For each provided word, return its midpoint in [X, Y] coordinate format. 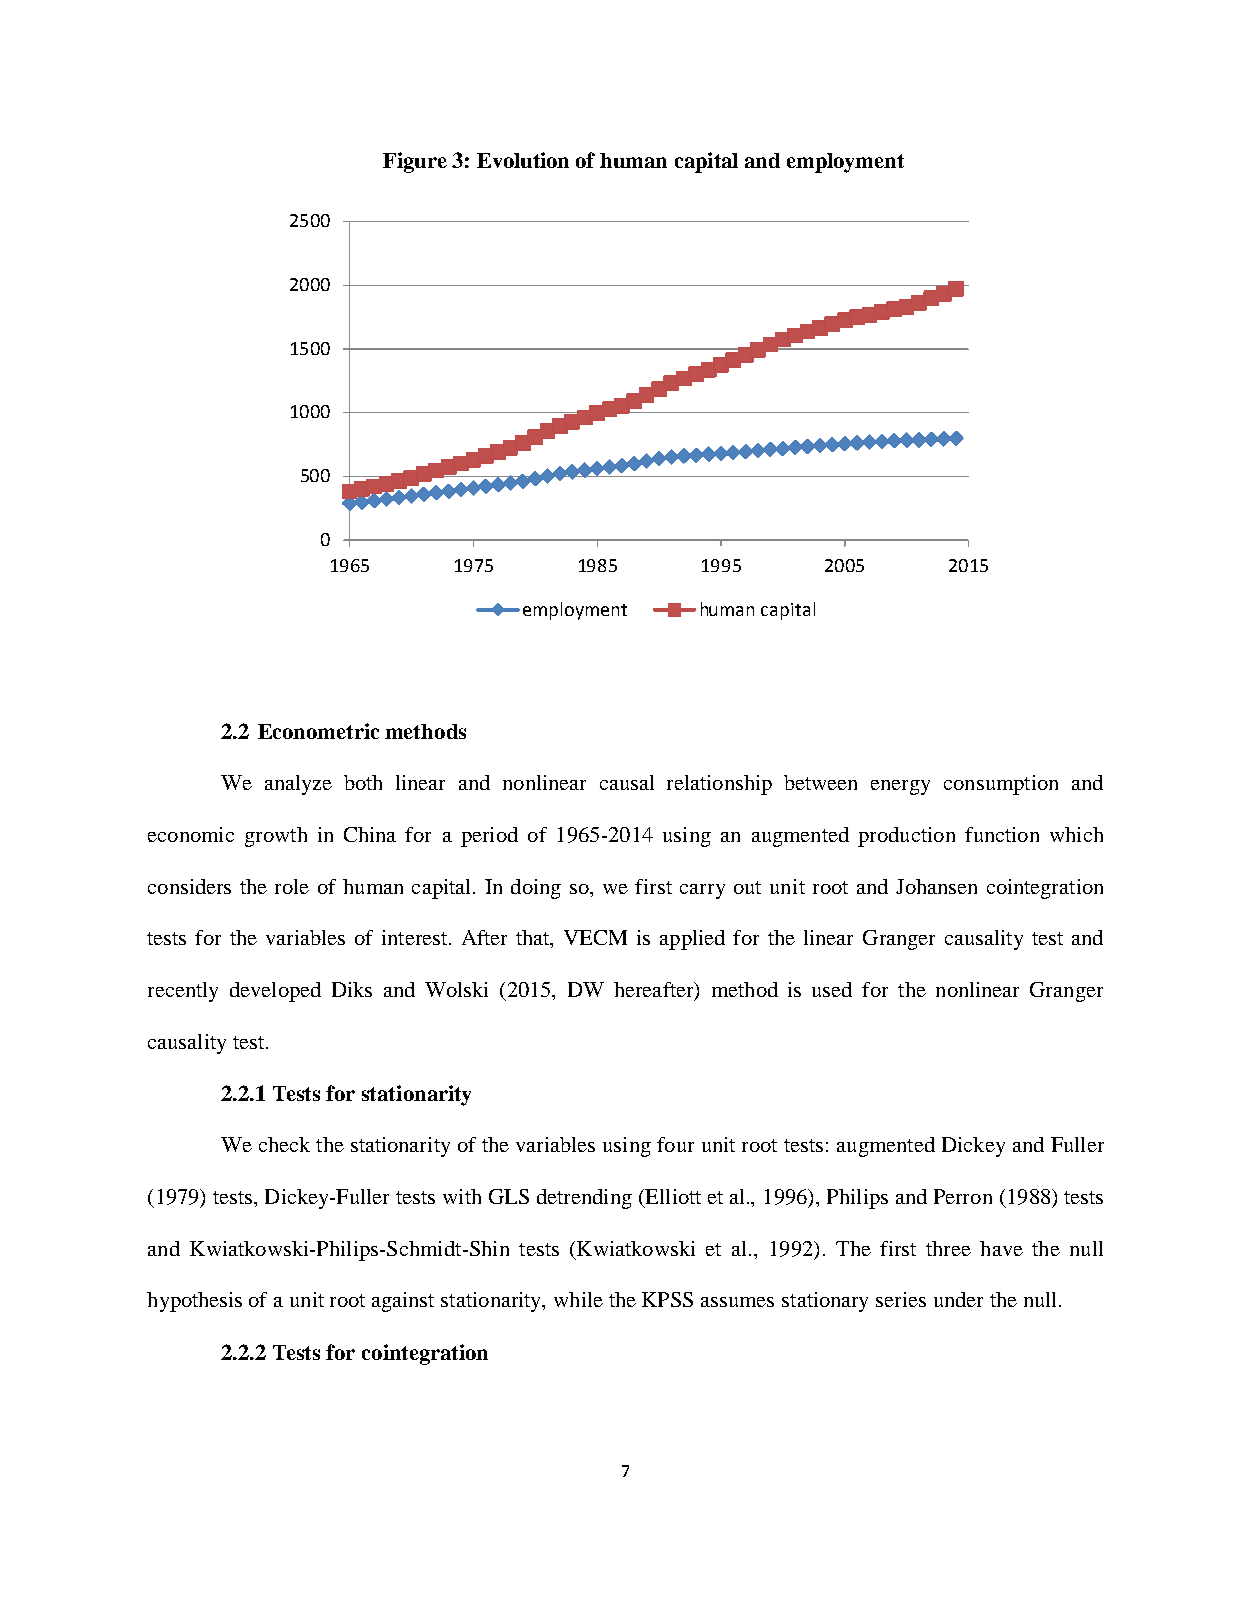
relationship [719, 785]
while [578, 1299]
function [1002, 834]
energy [900, 787]
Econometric [318, 731]
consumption [1001, 785]
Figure [415, 162]
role [292, 886]
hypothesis [194, 1302]
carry [702, 891]
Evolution [523, 160]
